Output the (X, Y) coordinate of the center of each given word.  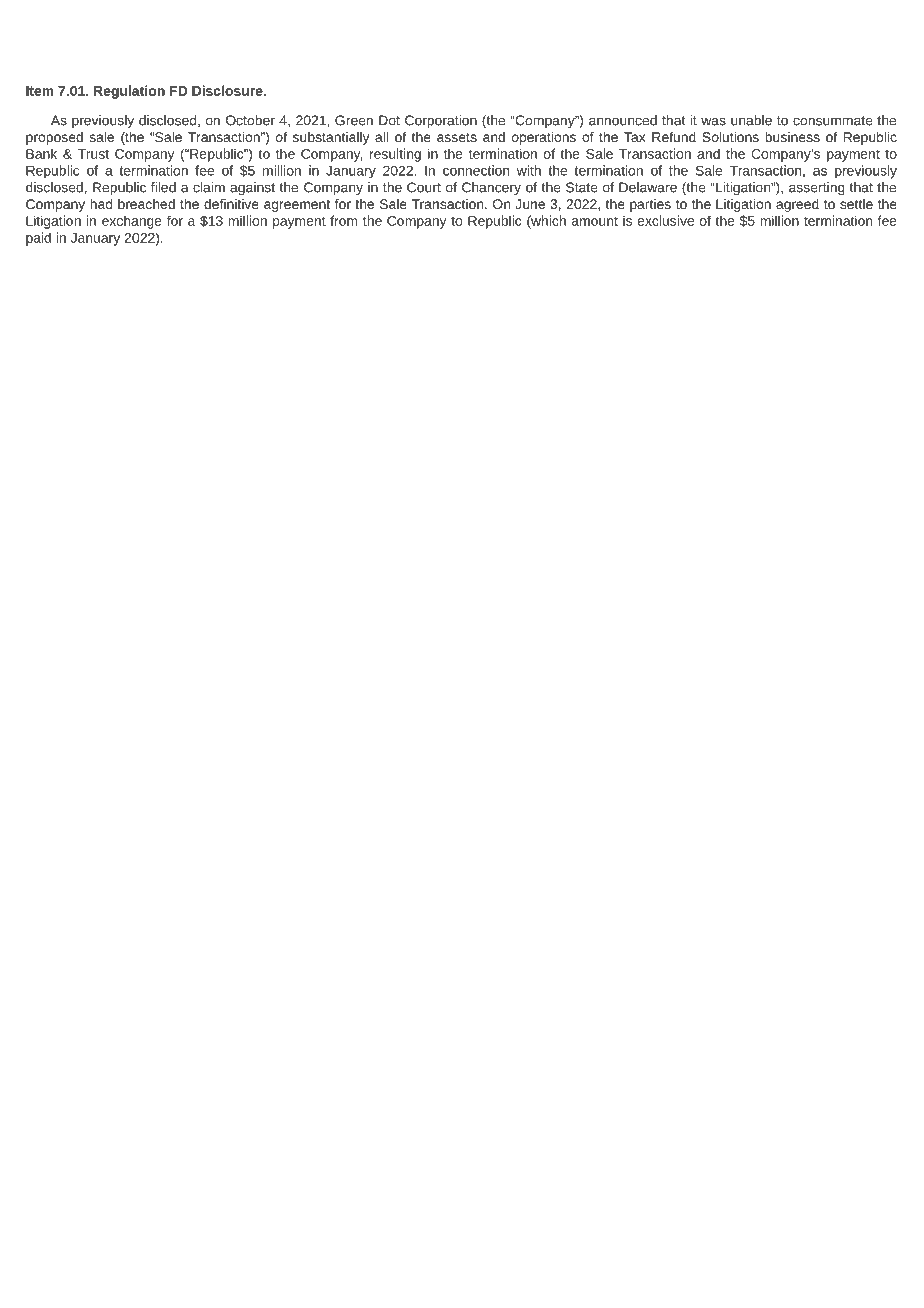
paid (38, 239)
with (529, 170)
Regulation (129, 92)
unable (751, 120)
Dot (389, 120)
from (344, 220)
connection (476, 170)
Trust (93, 154)
